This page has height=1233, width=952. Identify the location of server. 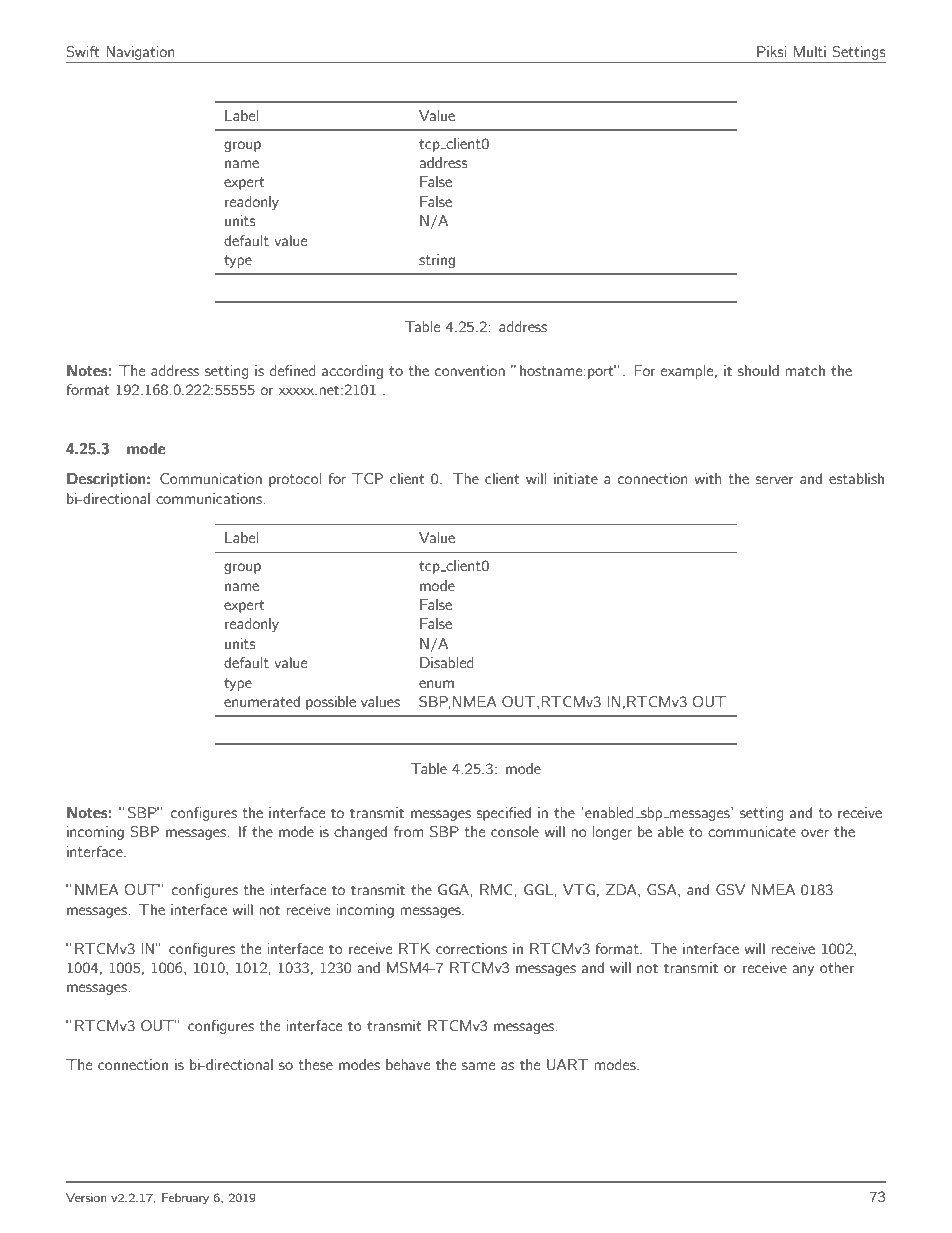
(774, 480).
